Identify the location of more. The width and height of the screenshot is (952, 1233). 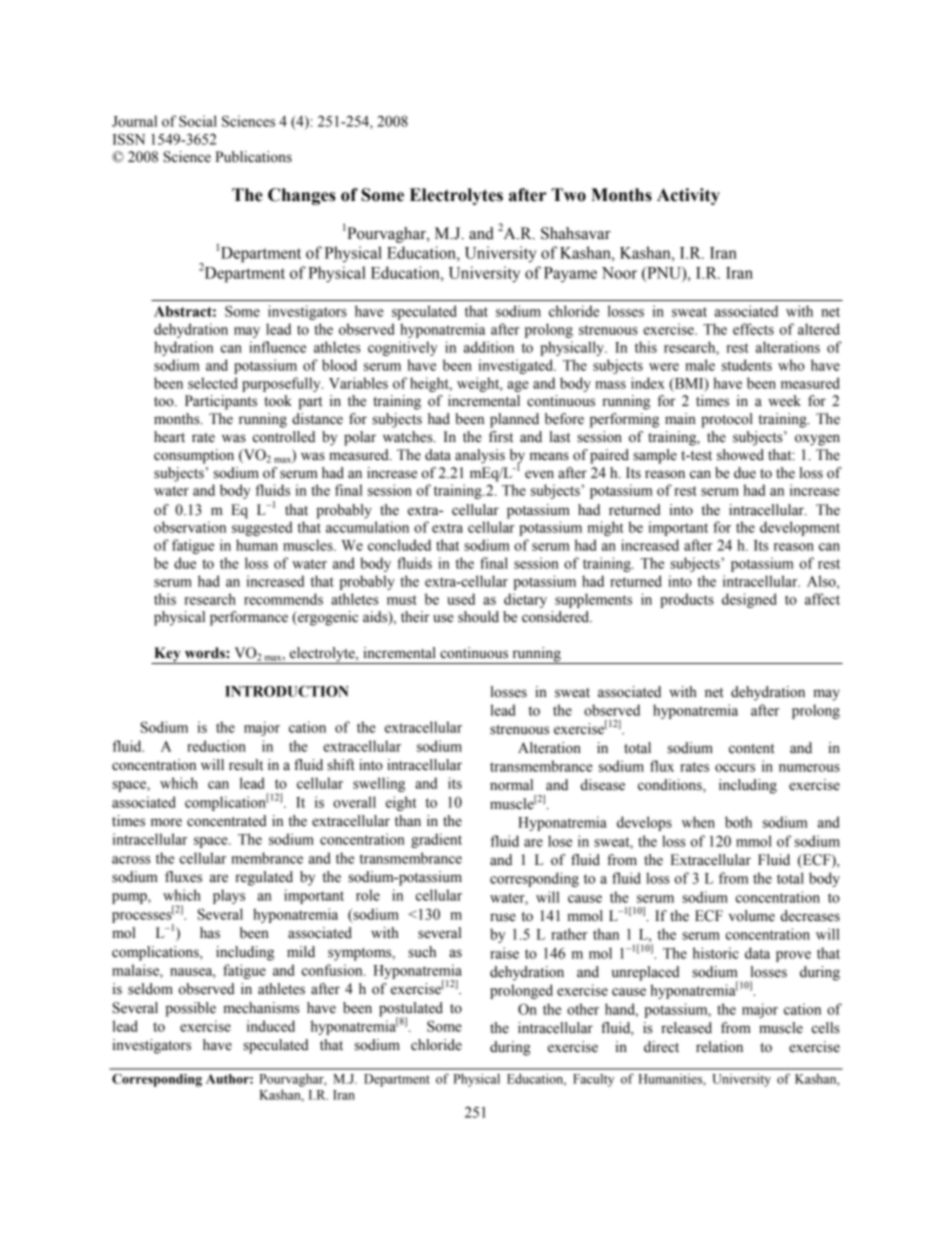
(166, 822).
